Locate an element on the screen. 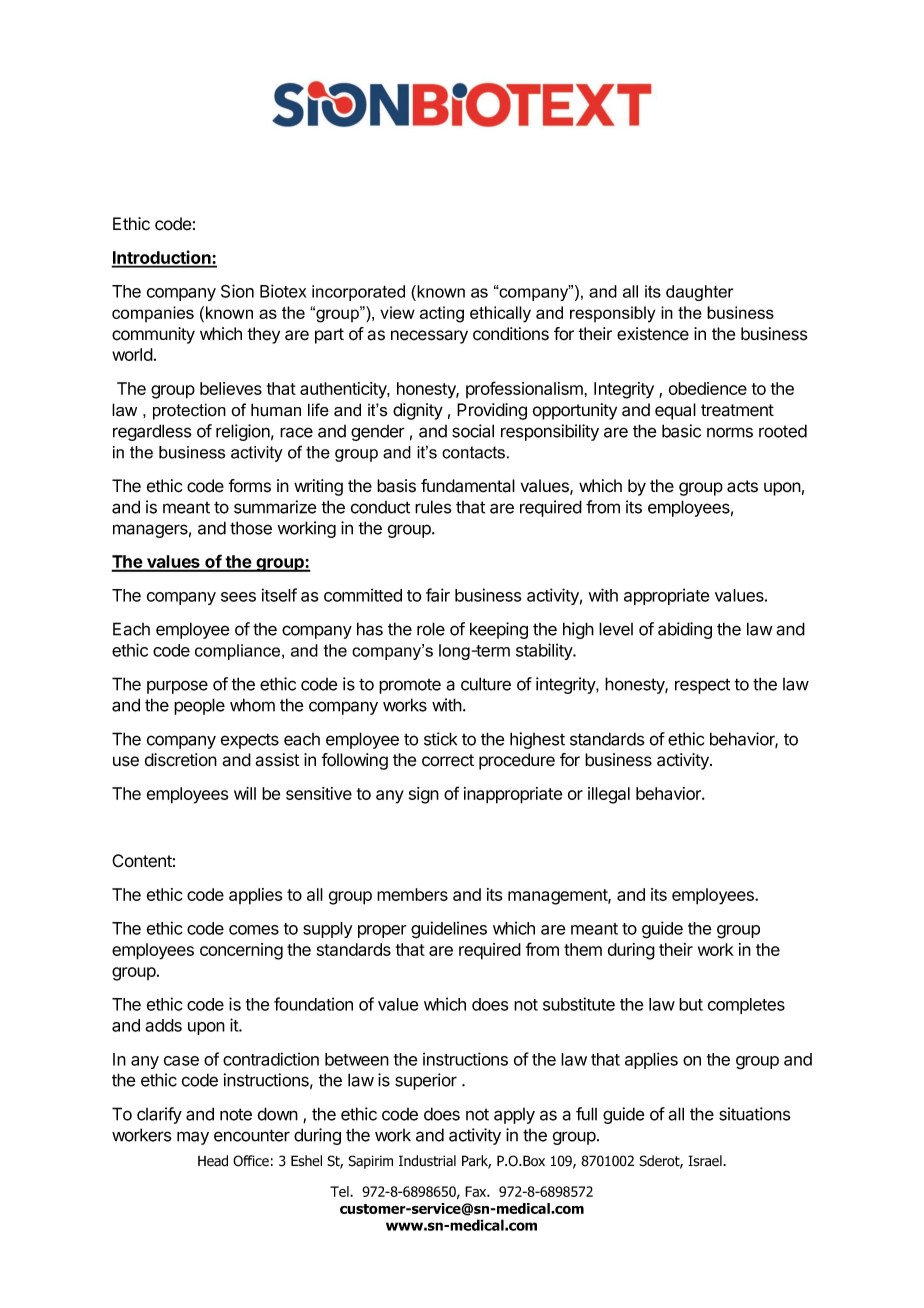  companies is located at coordinates (153, 314).
